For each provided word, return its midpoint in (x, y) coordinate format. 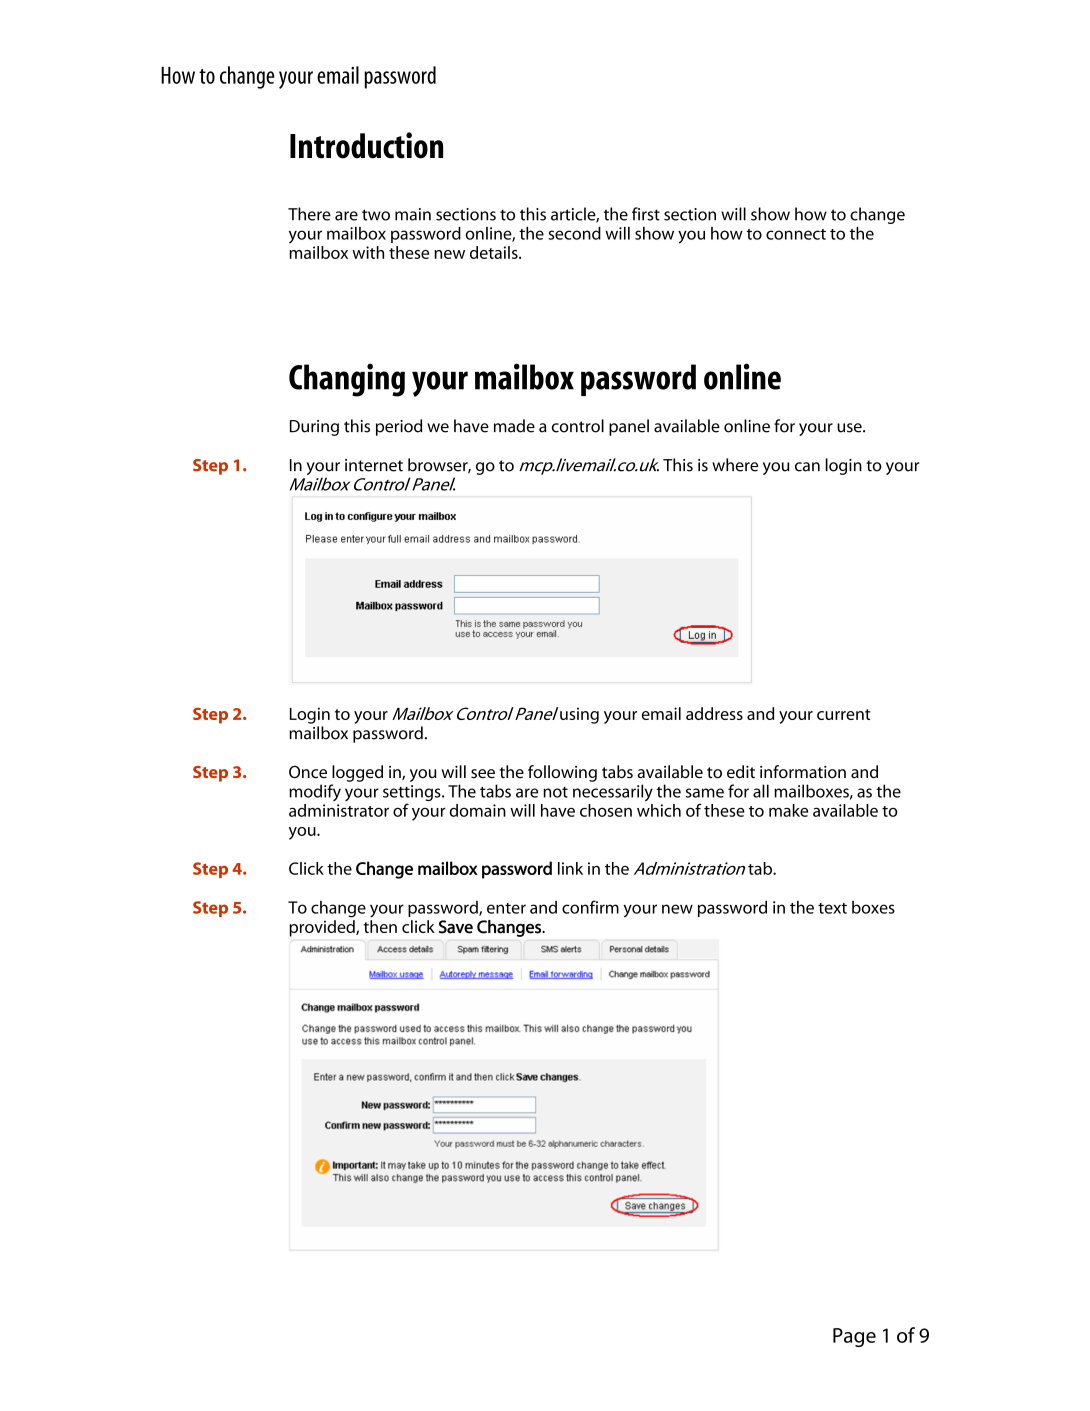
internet (374, 465)
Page (854, 1337)
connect (796, 234)
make (788, 810)
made (514, 426)
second (574, 233)
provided (323, 928)
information (803, 771)
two (376, 215)
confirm (590, 907)
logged (357, 773)
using (579, 715)
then (380, 926)
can (807, 467)
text (832, 908)
